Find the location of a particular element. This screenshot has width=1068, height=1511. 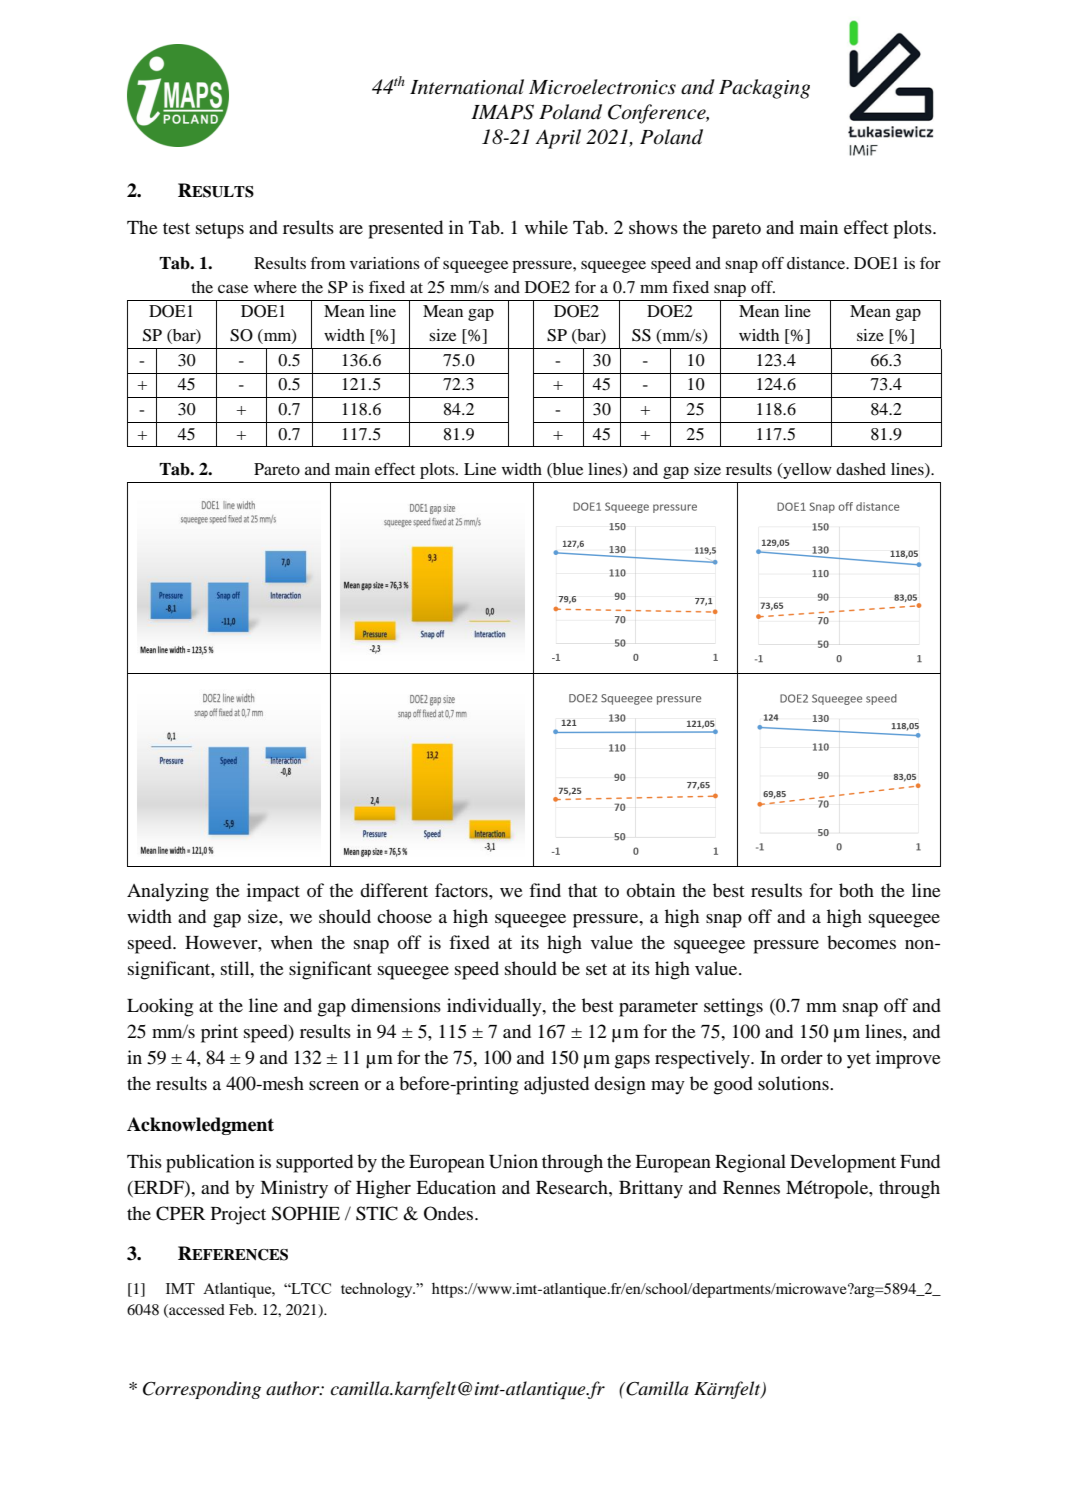

both is located at coordinates (856, 890).
